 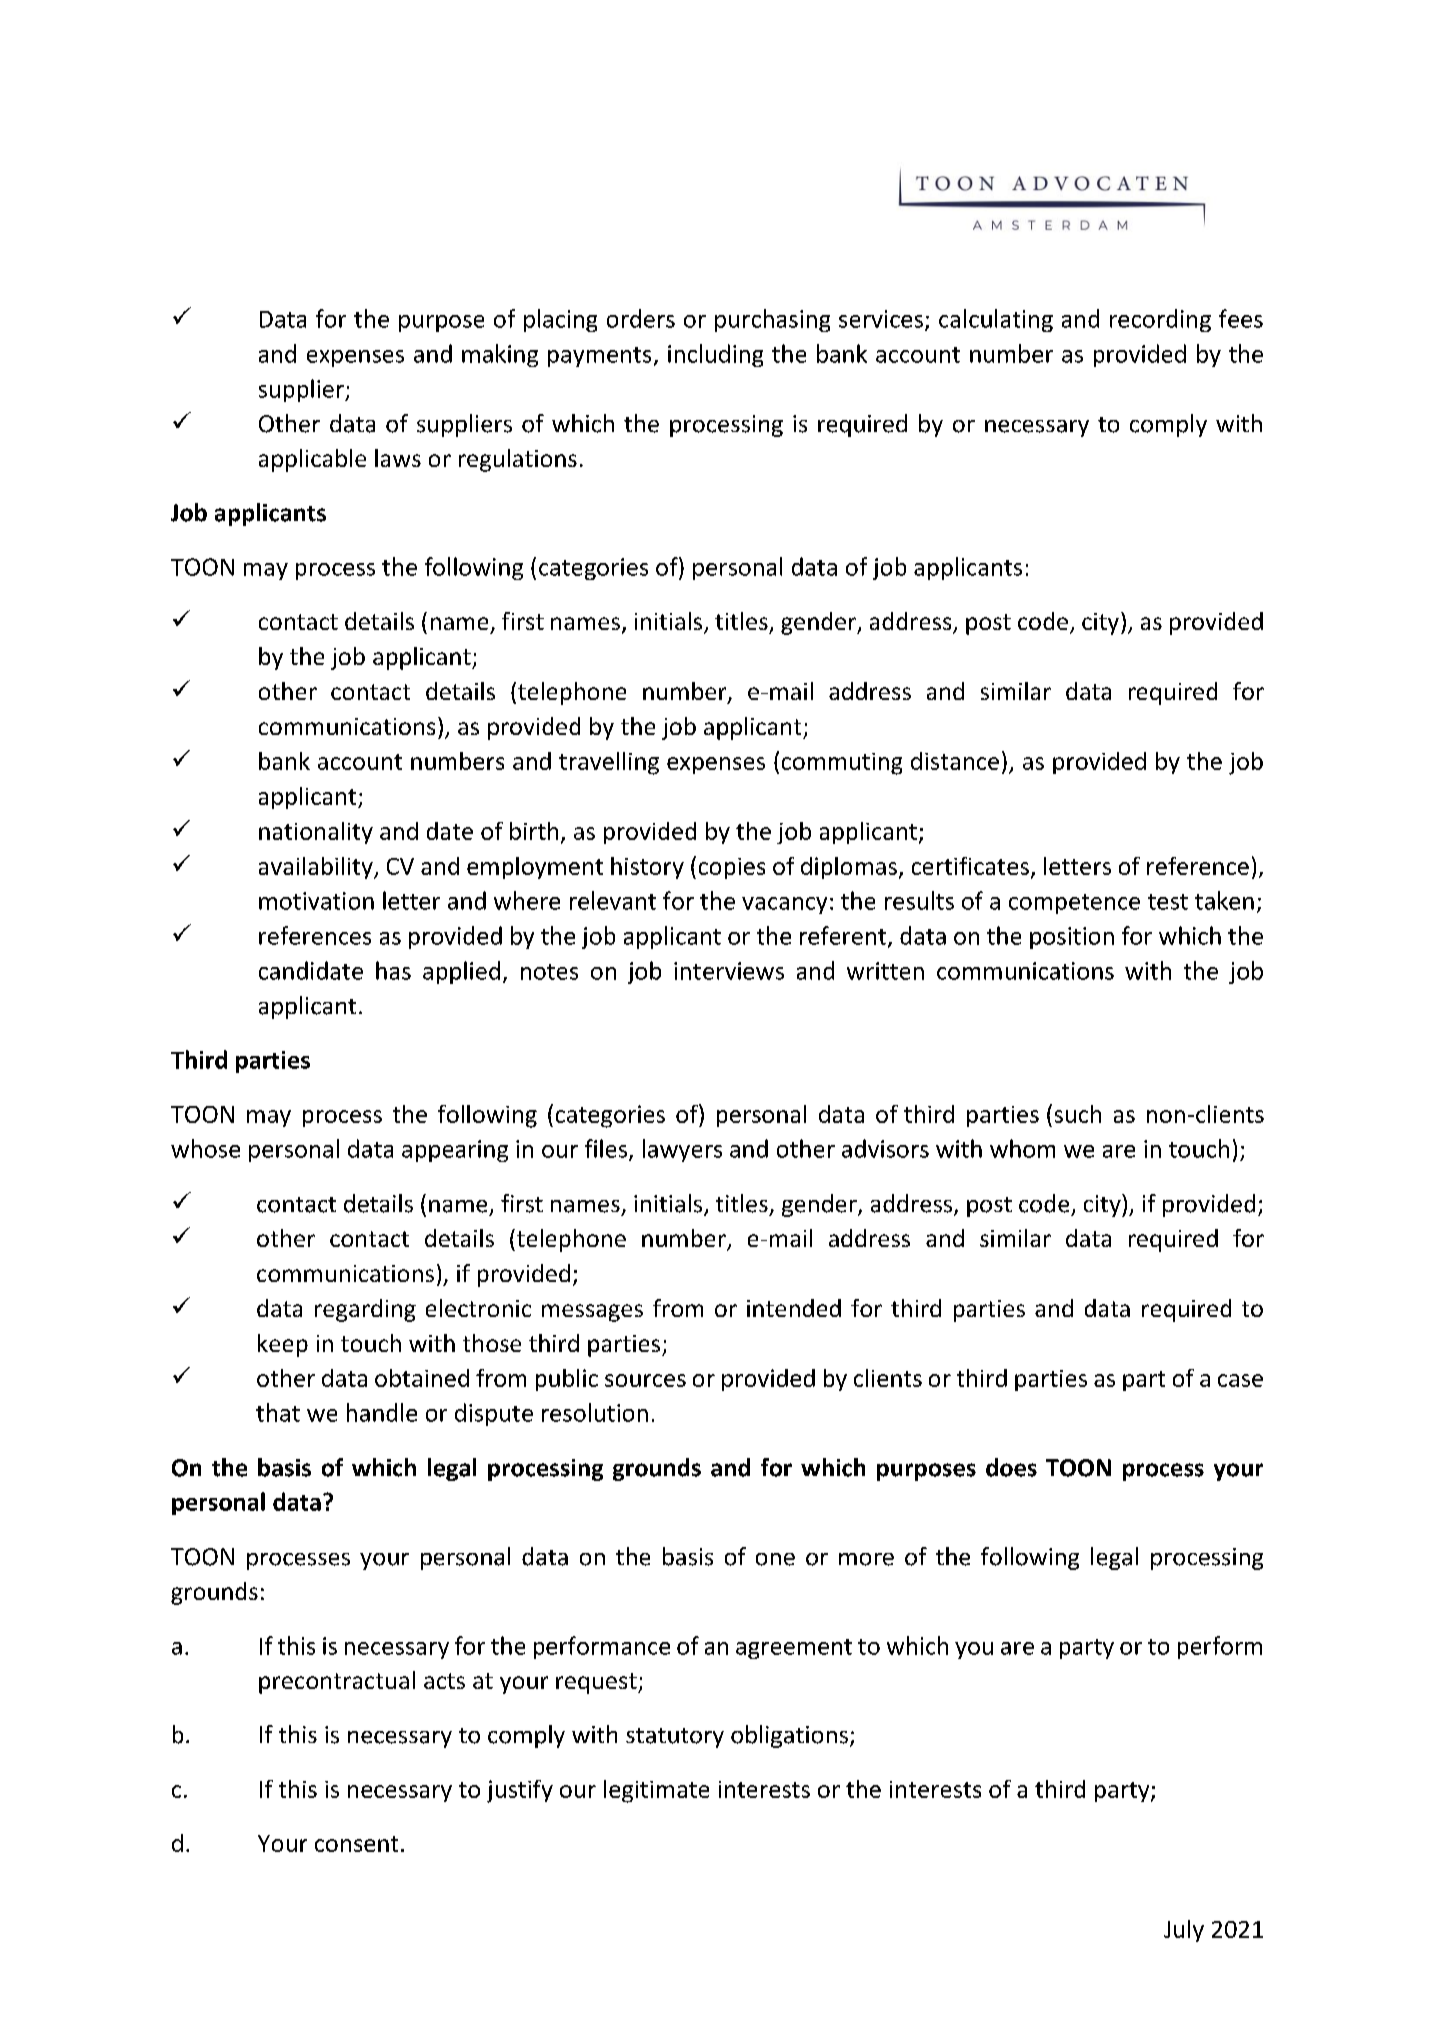 What do you see at coordinates (205, 1148) in the screenshot?
I see `whose` at bounding box center [205, 1148].
